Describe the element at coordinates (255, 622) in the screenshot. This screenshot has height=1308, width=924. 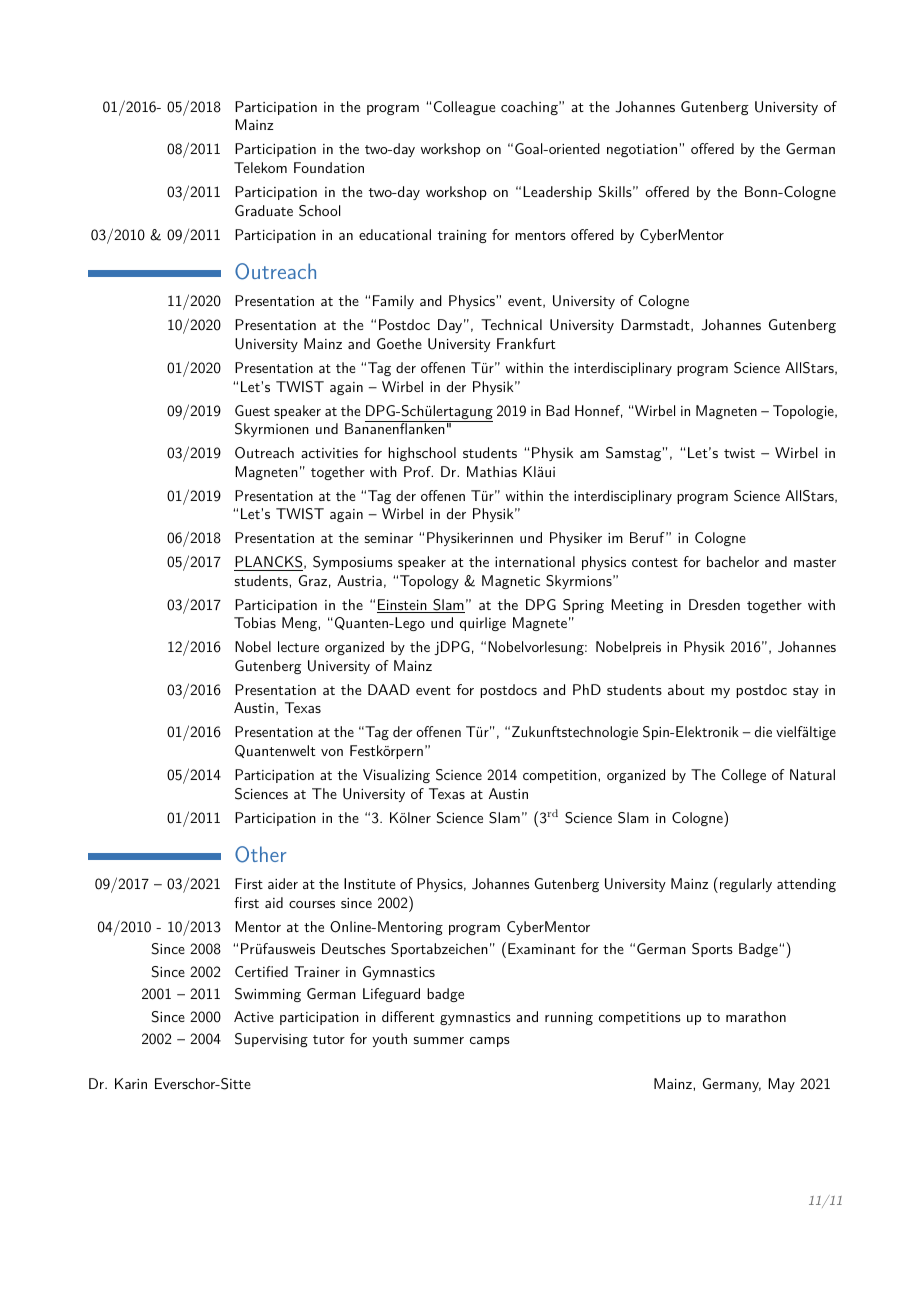
I see `Tobias` at that location.
